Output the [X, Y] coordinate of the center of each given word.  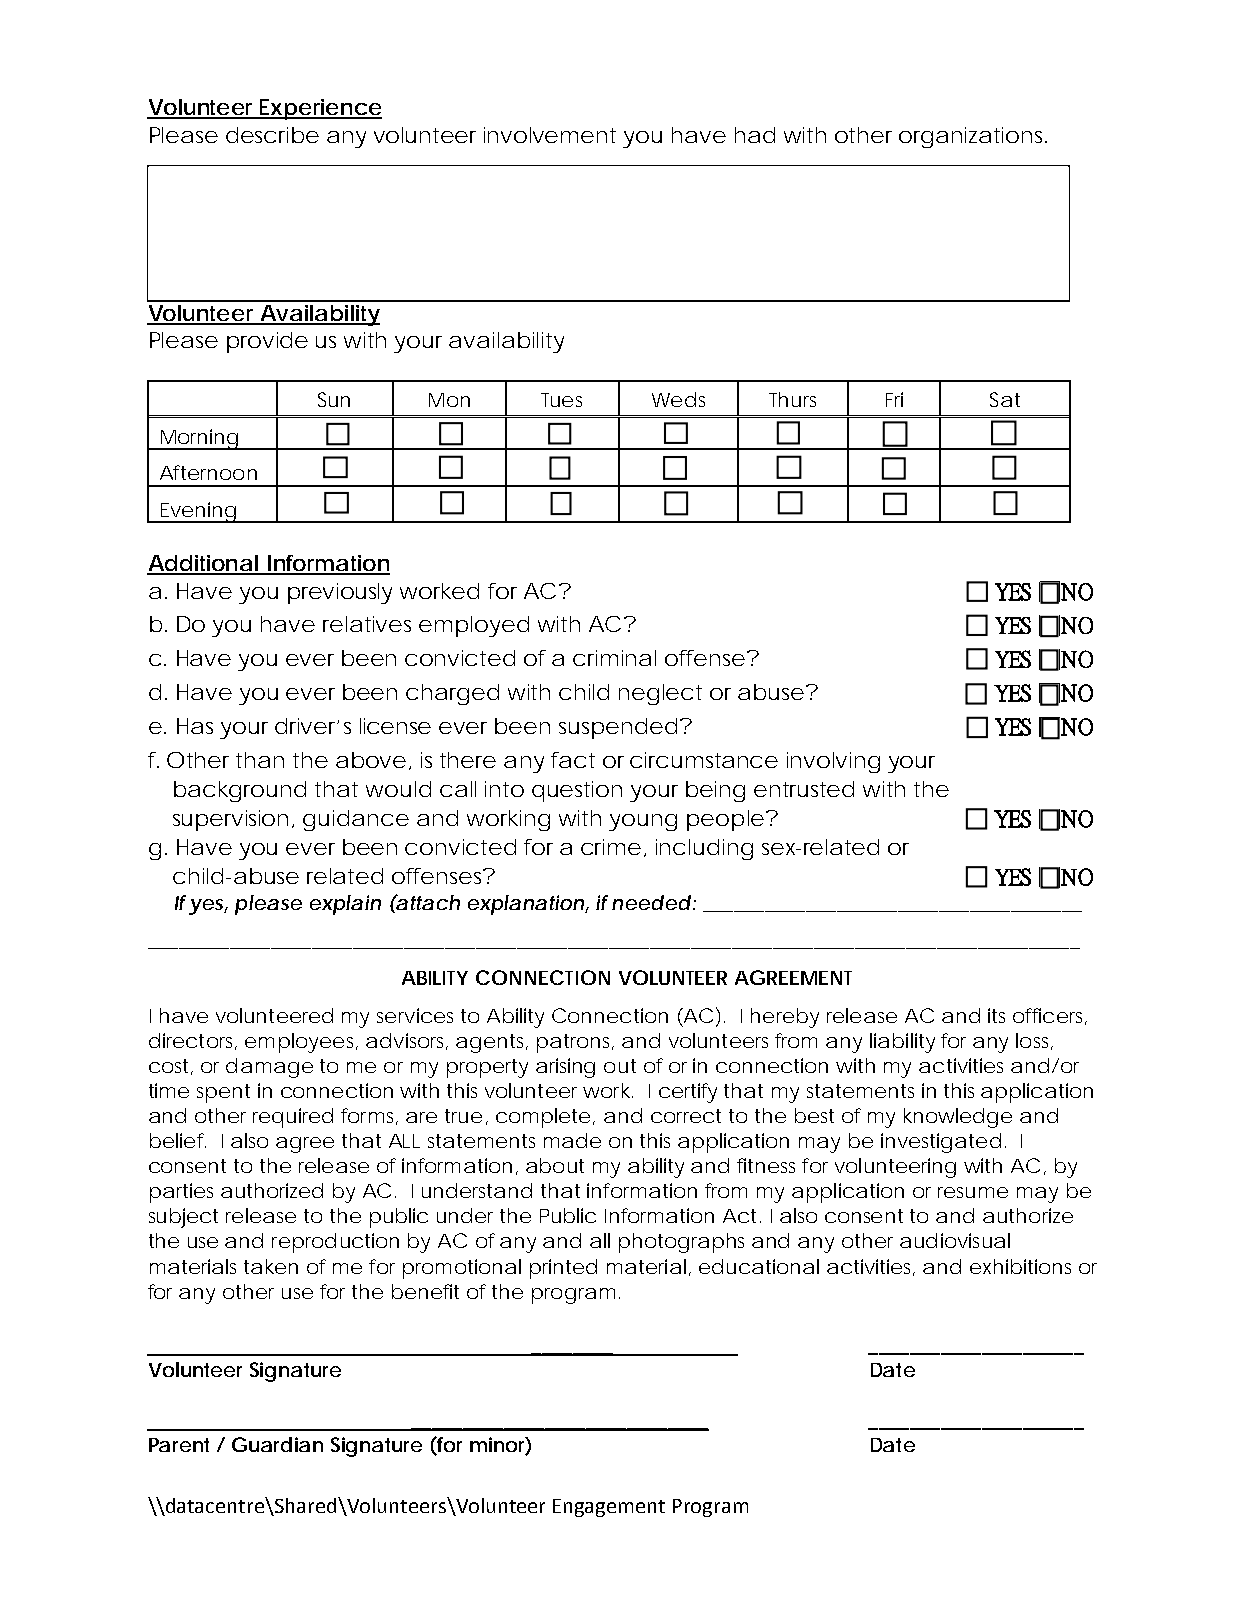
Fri [894, 399]
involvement [550, 135]
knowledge [958, 1118]
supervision [230, 820]
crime [611, 847]
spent [223, 1093]
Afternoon [208, 472]
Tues [561, 400]
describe [272, 135]
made [572, 1140]
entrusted [804, 789]
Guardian [277, 1444]
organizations [973, 137]
